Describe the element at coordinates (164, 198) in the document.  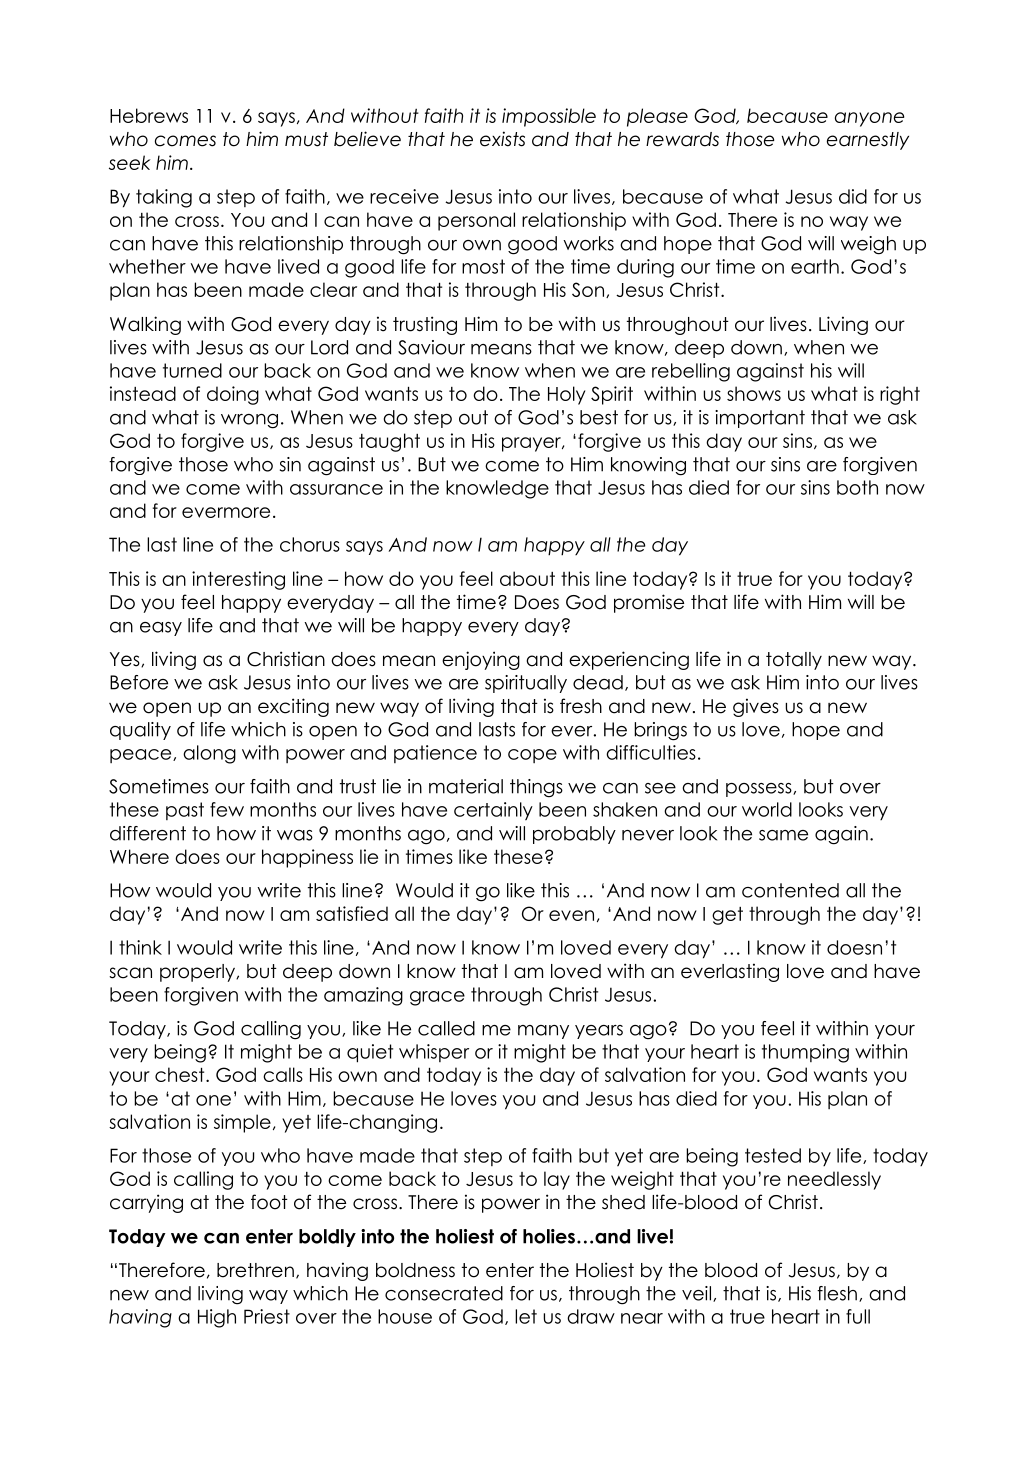
I see `taking` at that location.
